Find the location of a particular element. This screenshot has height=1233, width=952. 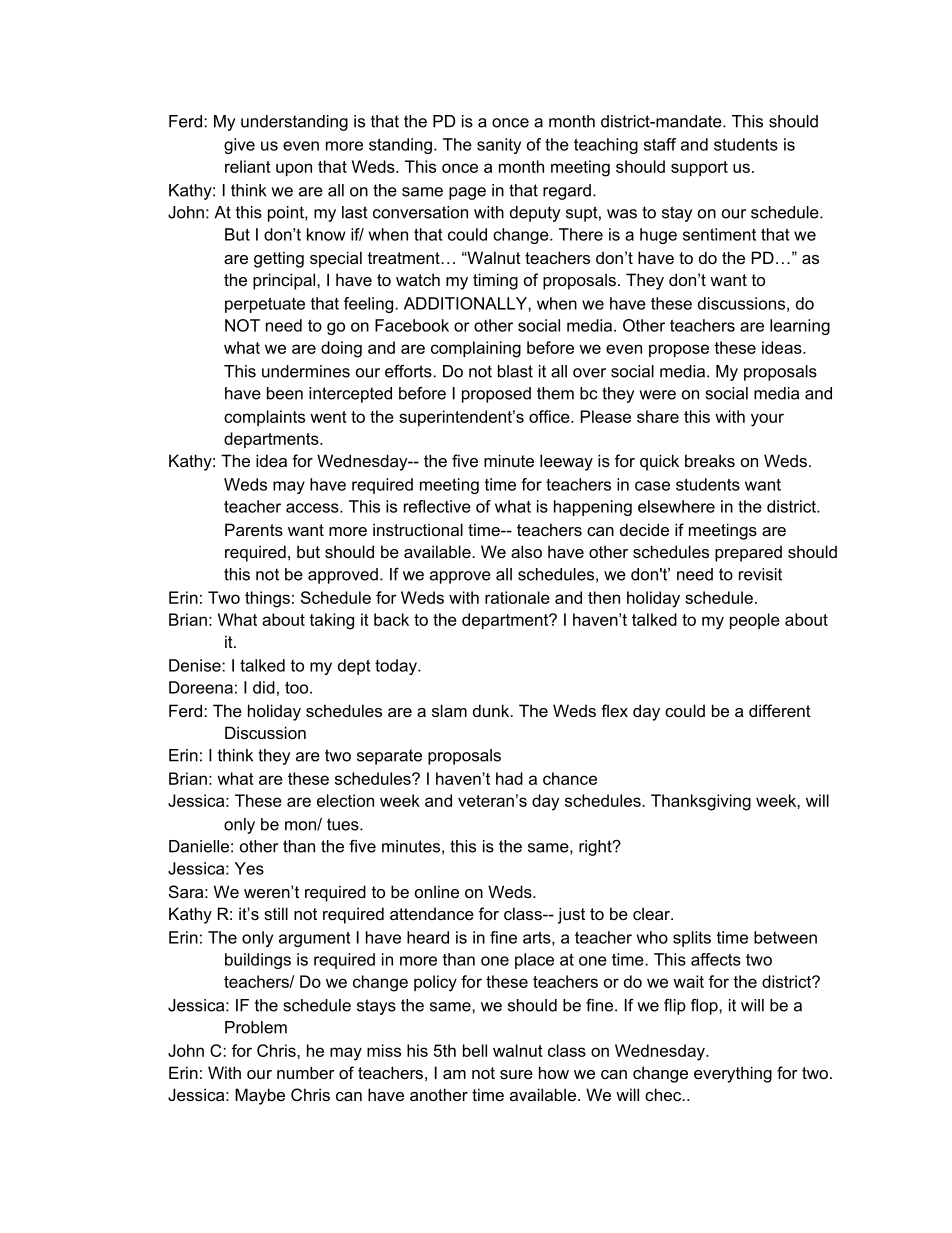

reliant is located at coordinates (248, 166).
